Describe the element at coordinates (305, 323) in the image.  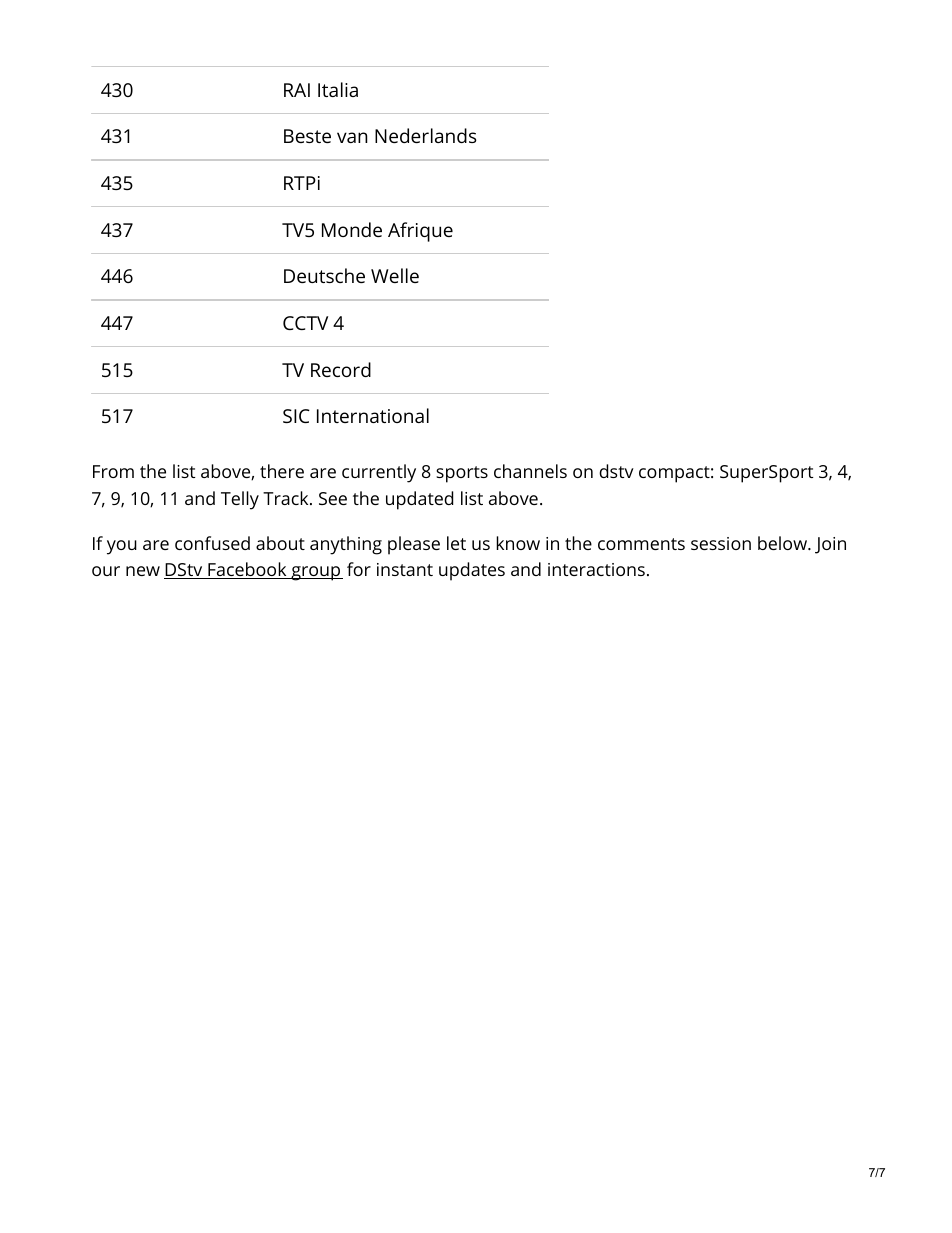
I see `CCTV` at that location.
